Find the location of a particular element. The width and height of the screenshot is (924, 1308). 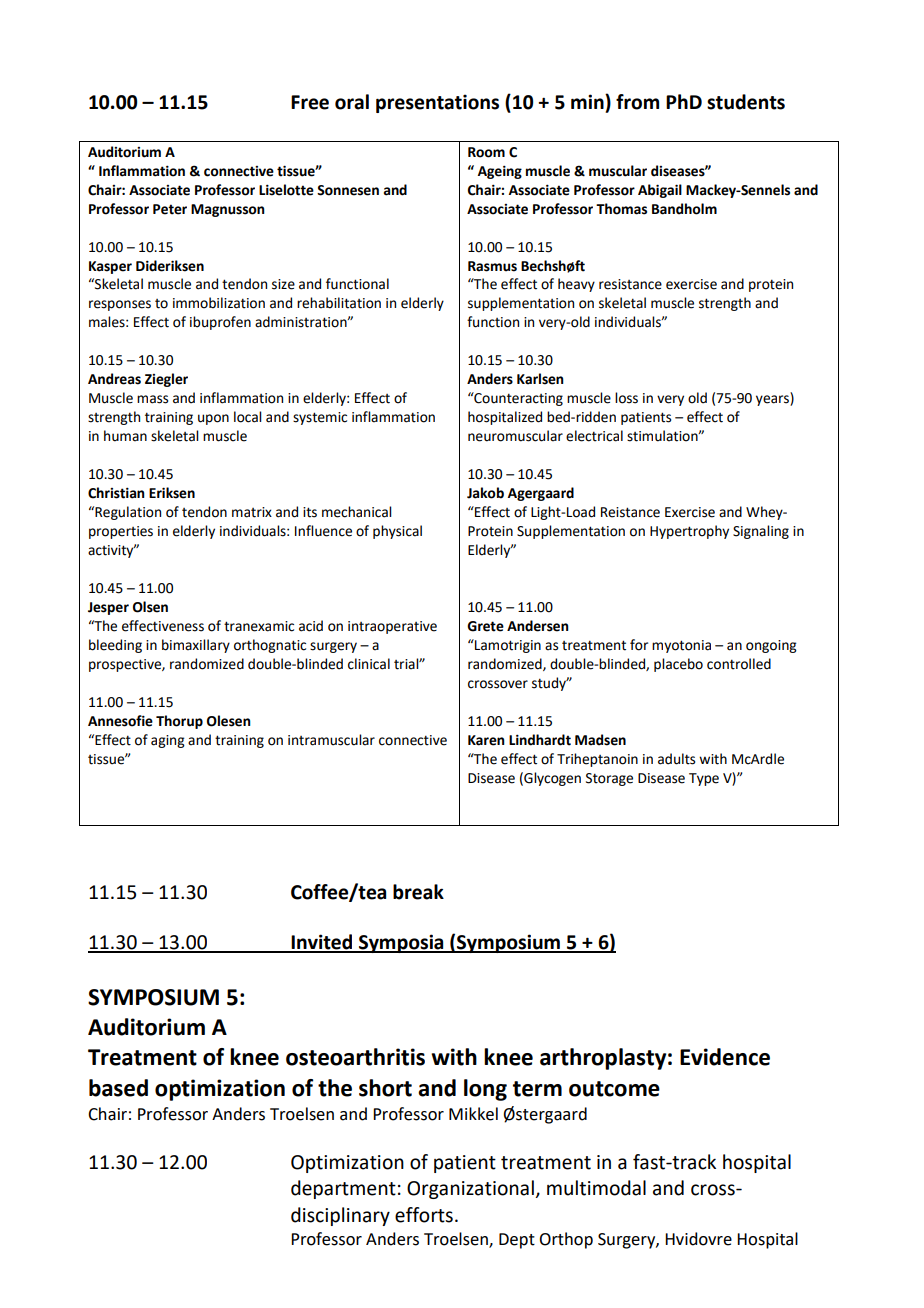

bleeding is located at coordinates (115, 646).
